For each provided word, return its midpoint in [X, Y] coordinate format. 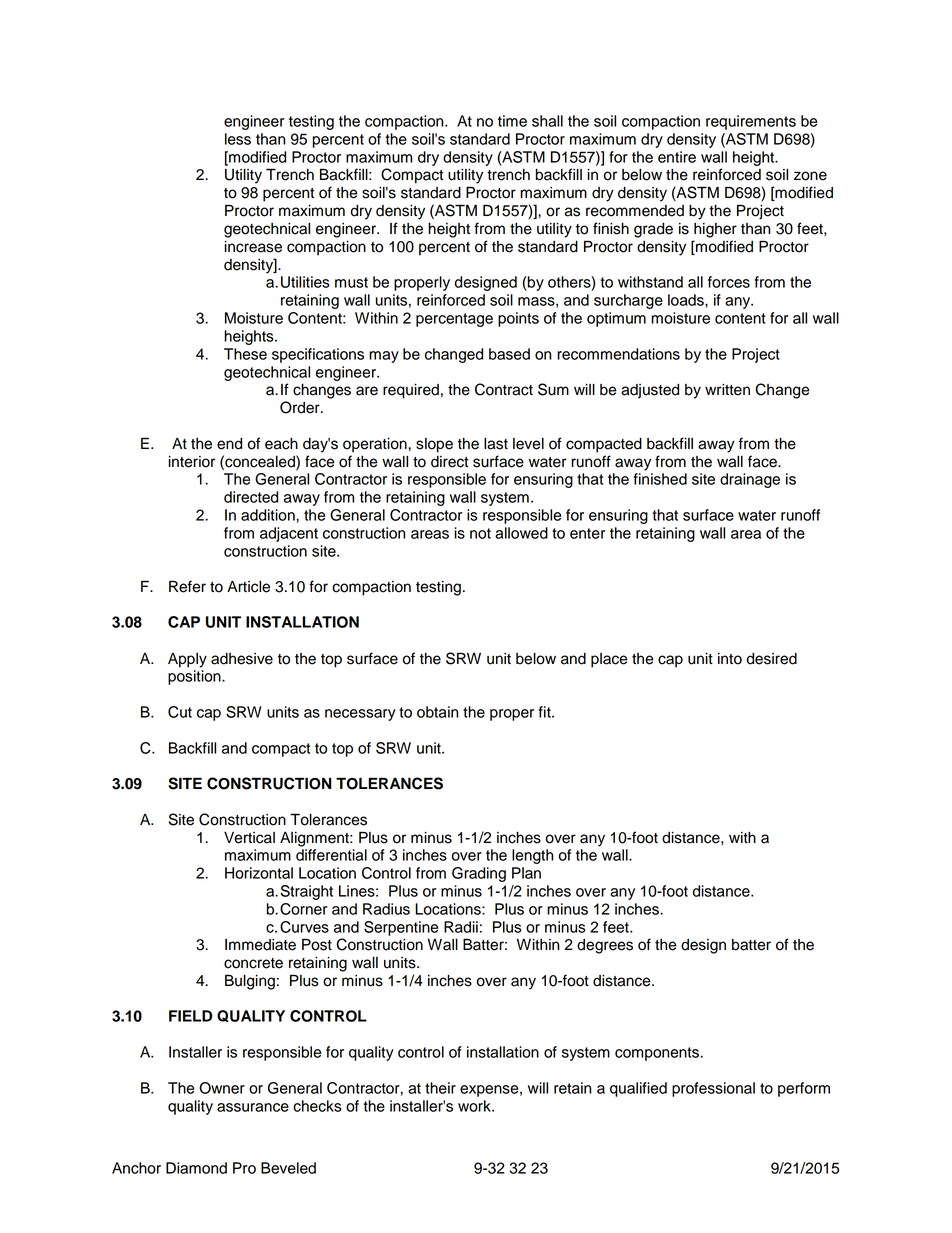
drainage [750, 480]
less [238, 139]
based [509, 354]
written [727, 390]
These [245, 354]
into [730, 659]
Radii [461, 927]
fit [546, 712]
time [512, 121]
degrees [605, 946]
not [480, 533]
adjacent [289, 534]
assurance [253, 1107]
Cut [180, 712]
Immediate [260, 945]
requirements [751, 122]
